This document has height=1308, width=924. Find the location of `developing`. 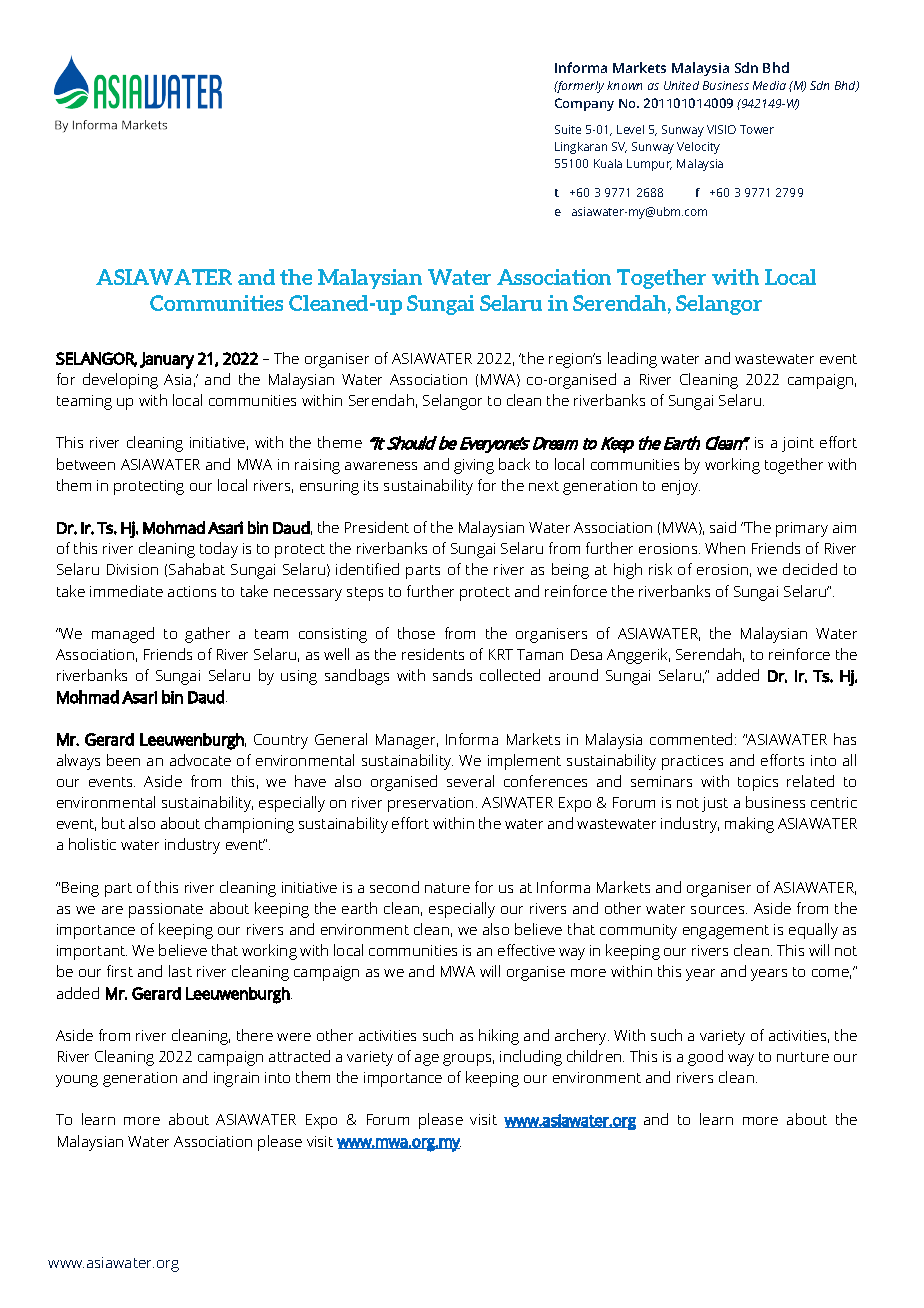

developing is located at coordinates (120, 381).
